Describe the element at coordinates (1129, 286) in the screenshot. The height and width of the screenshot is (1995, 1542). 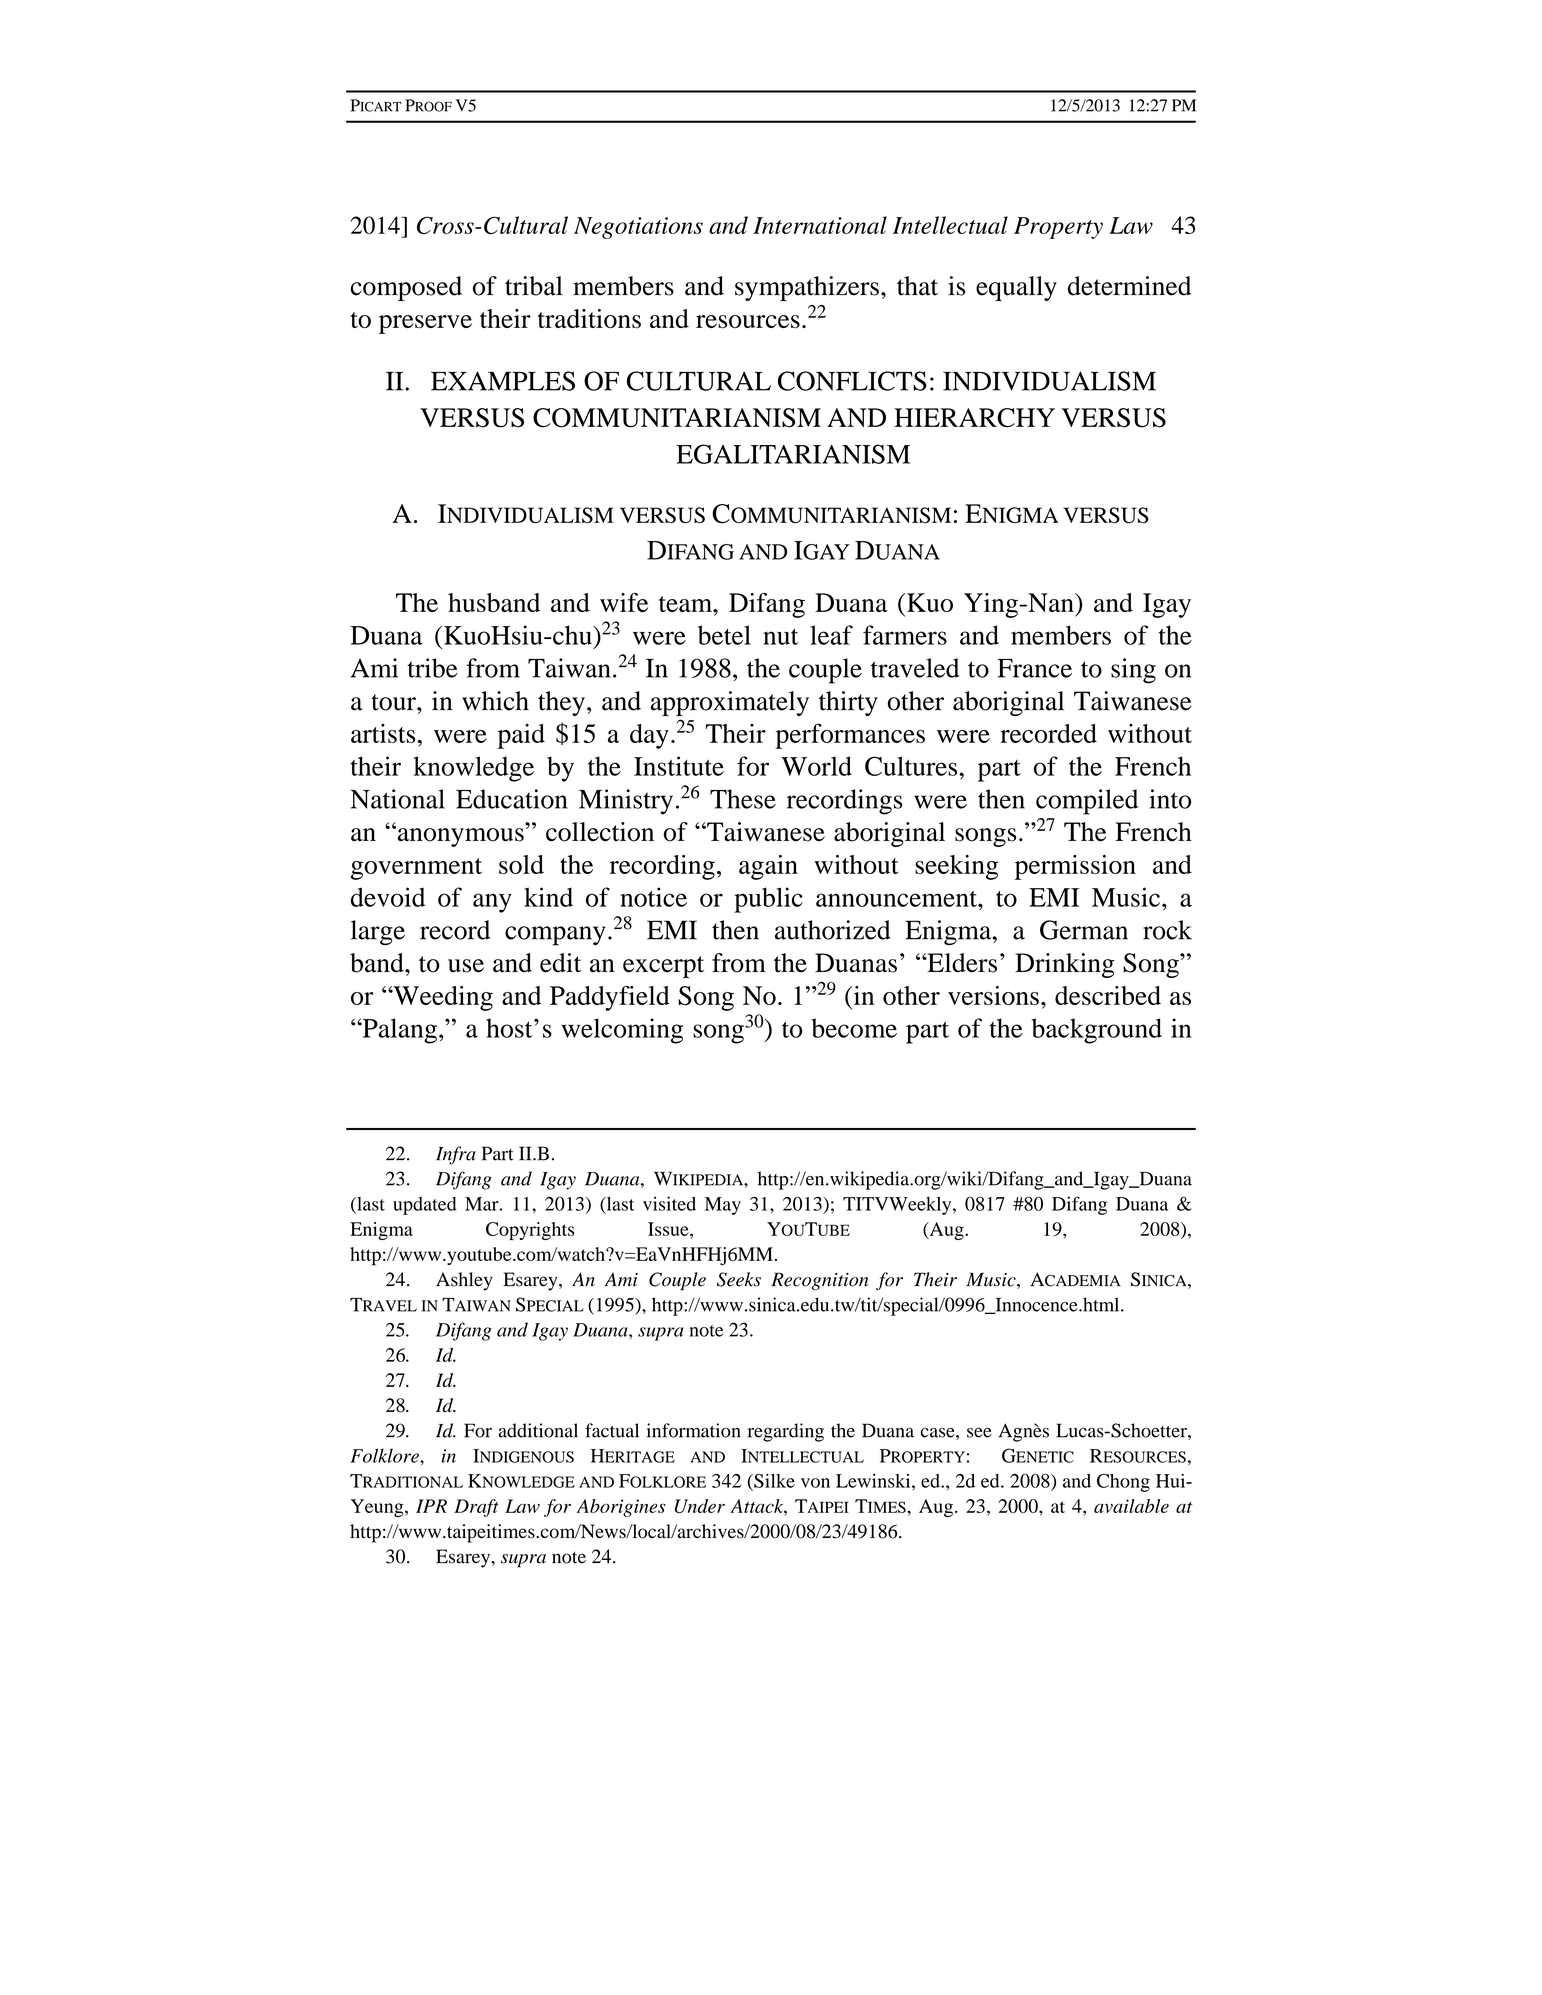
I see `determined` at that location.
